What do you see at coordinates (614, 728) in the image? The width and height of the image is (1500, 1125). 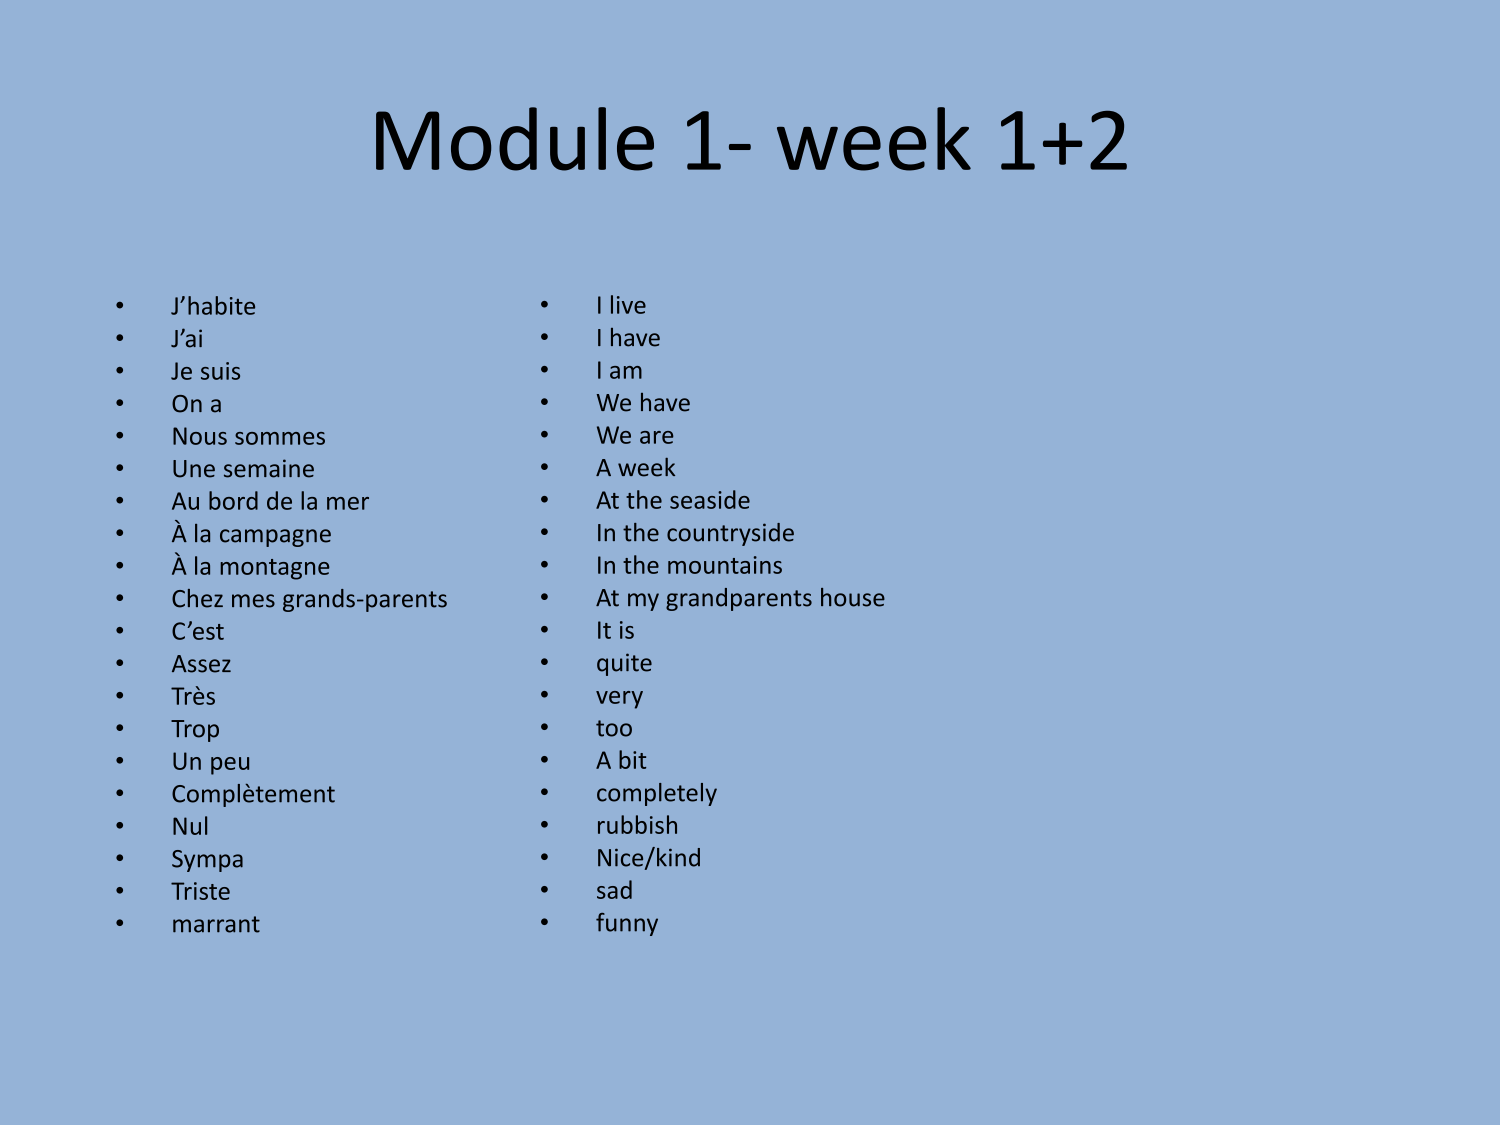 I see `too` at bounding box center [614, 728].
